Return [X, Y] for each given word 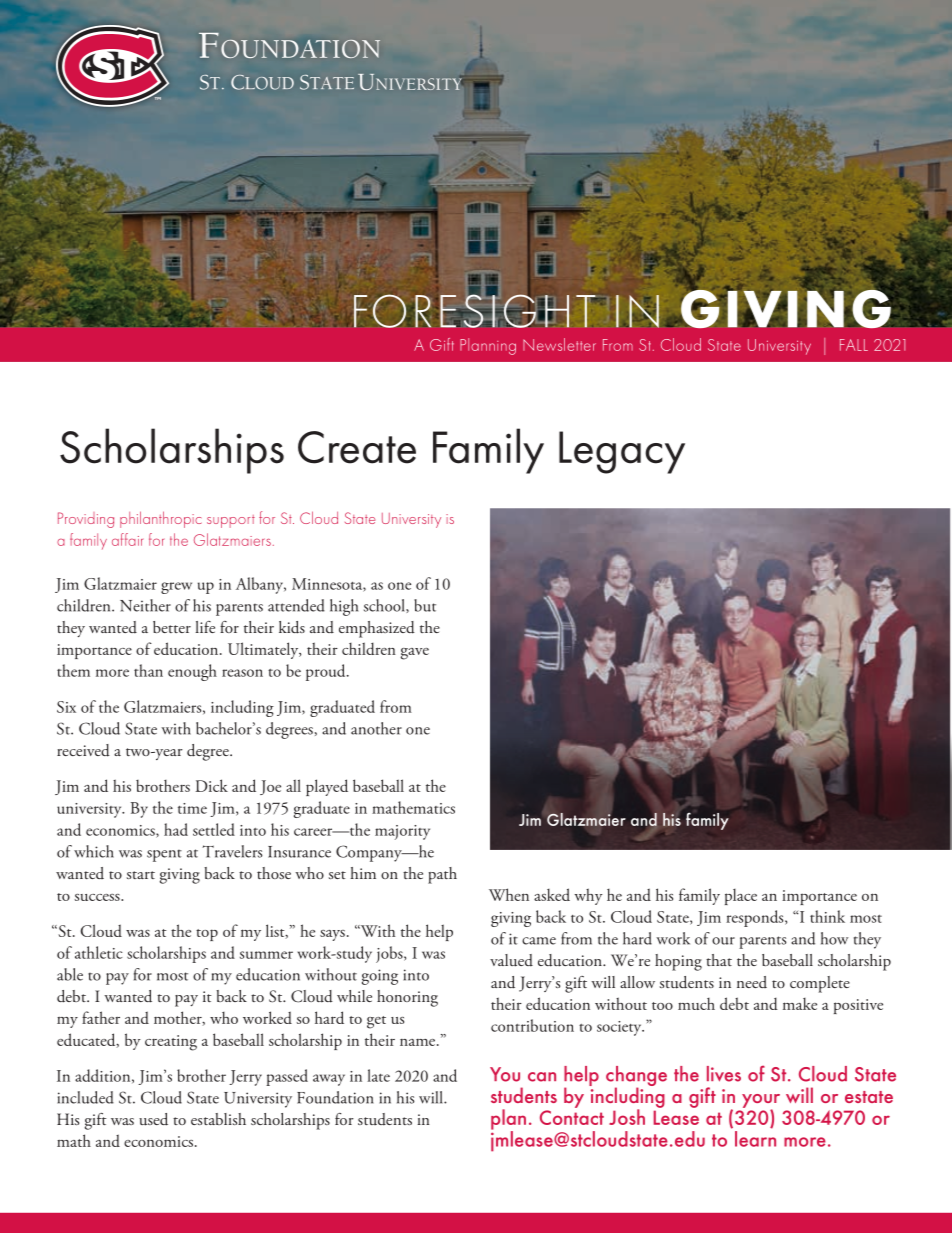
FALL [854, 345]
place [741, 897]
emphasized [377, 629]
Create [357, 447]
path [442, 875]
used [153, 1119]
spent [164, 856]
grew [176, 588]
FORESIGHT [475, 310]
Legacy [622, 452]
